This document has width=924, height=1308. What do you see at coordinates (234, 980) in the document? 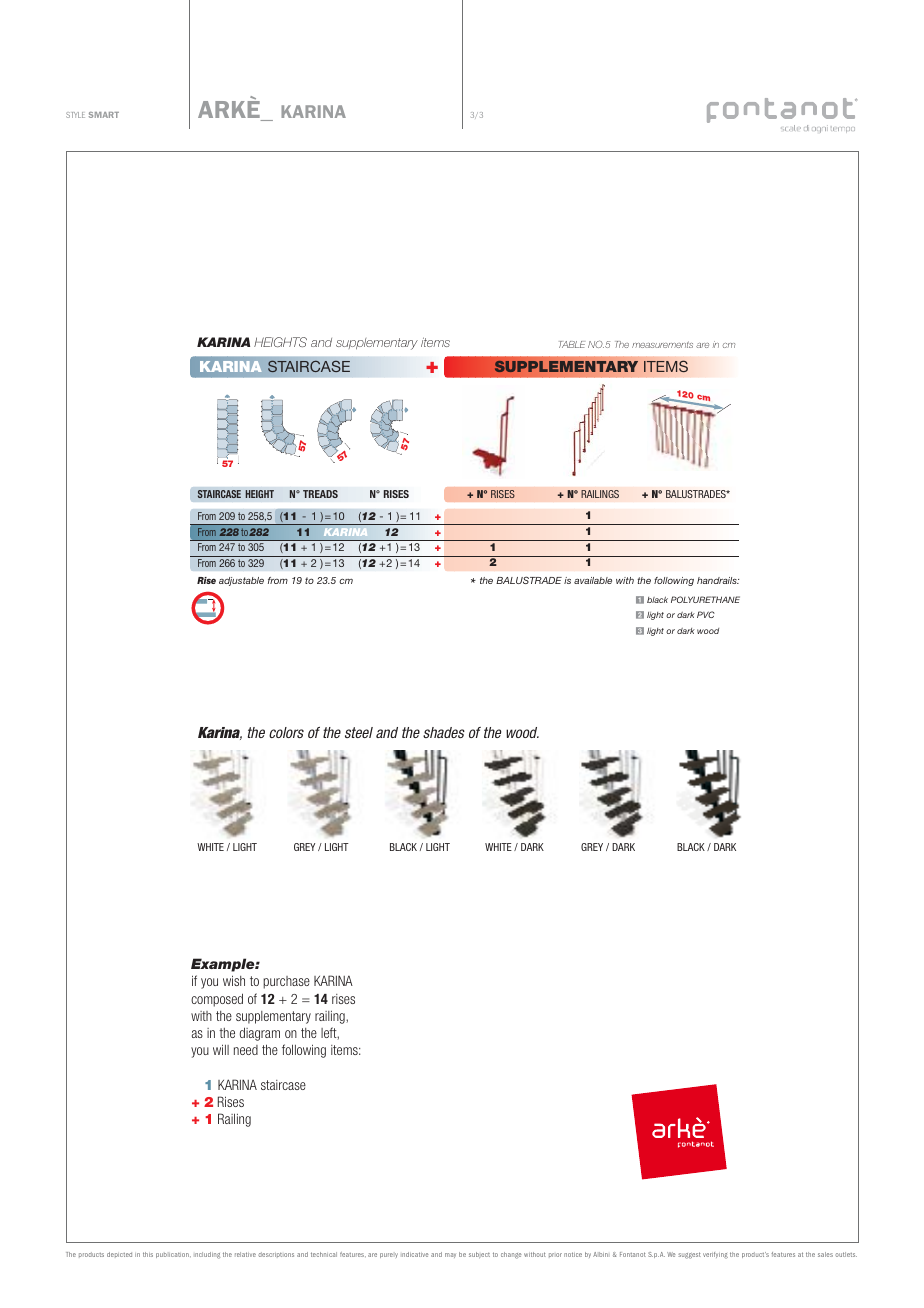
I see `wish` at bounding box center [234, 980].
